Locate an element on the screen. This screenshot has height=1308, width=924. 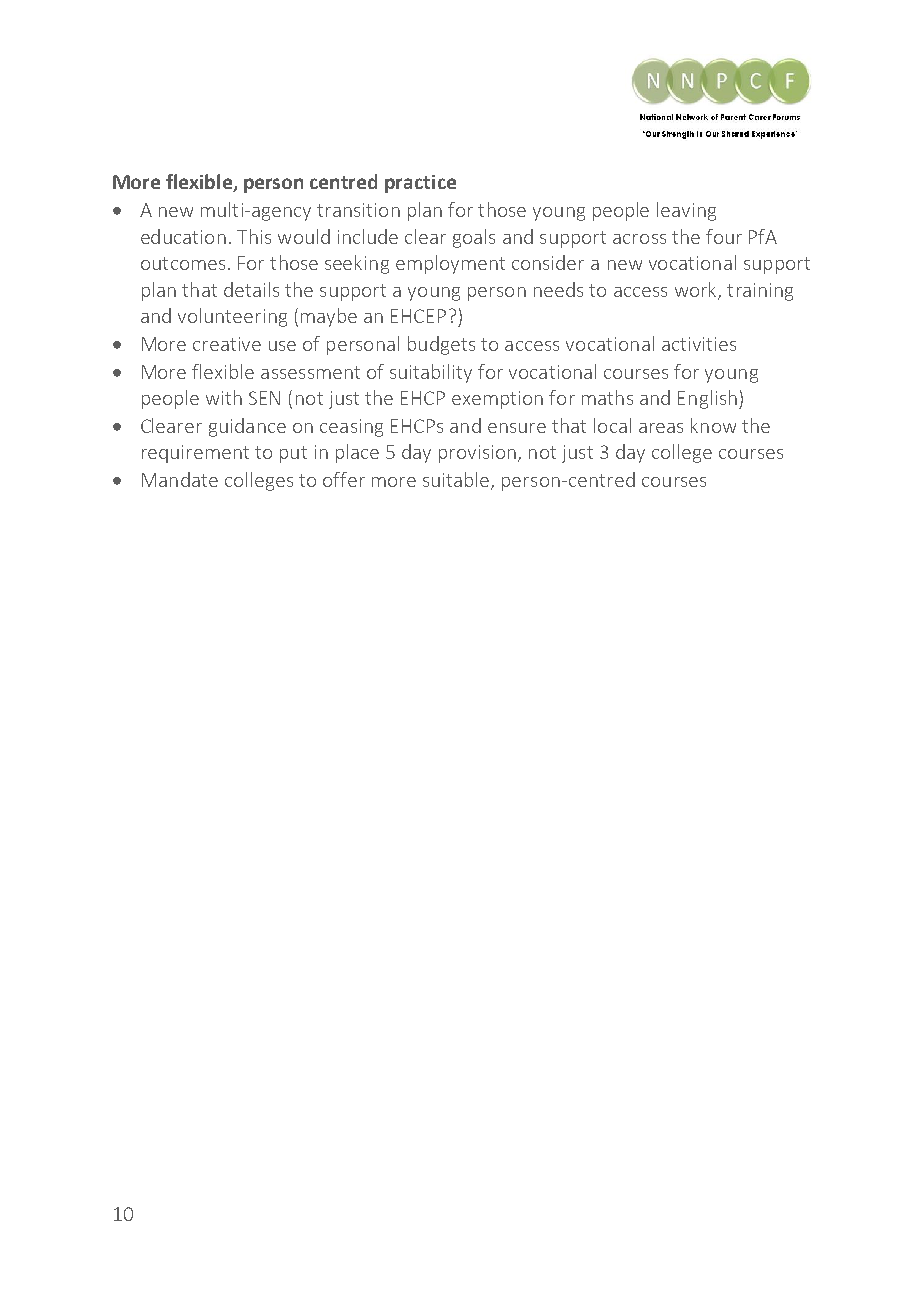
assessment is located at coordinates (310, 372).
